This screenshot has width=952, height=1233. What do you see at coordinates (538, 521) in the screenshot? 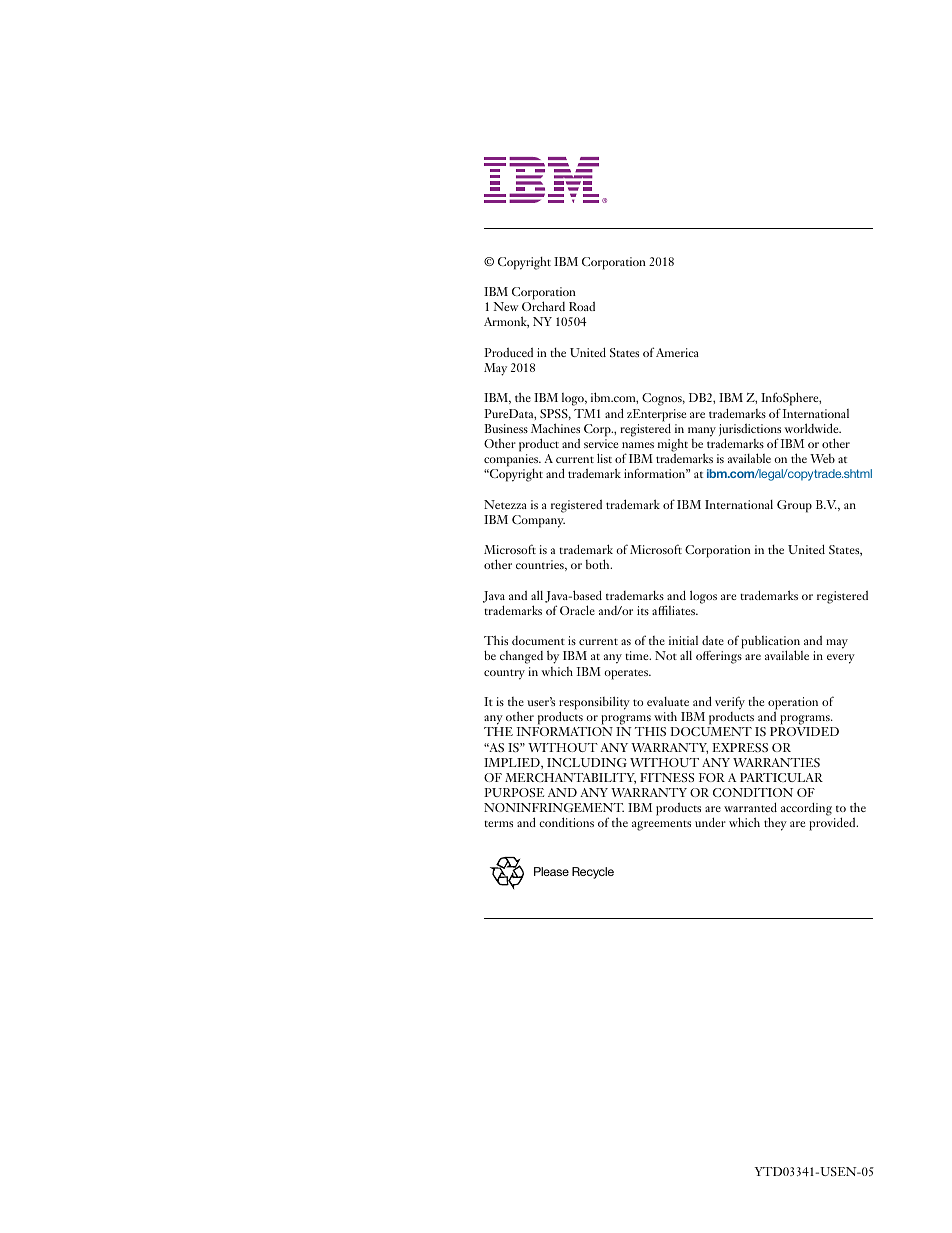
I see `Company` at bounding box center [538, 521].
